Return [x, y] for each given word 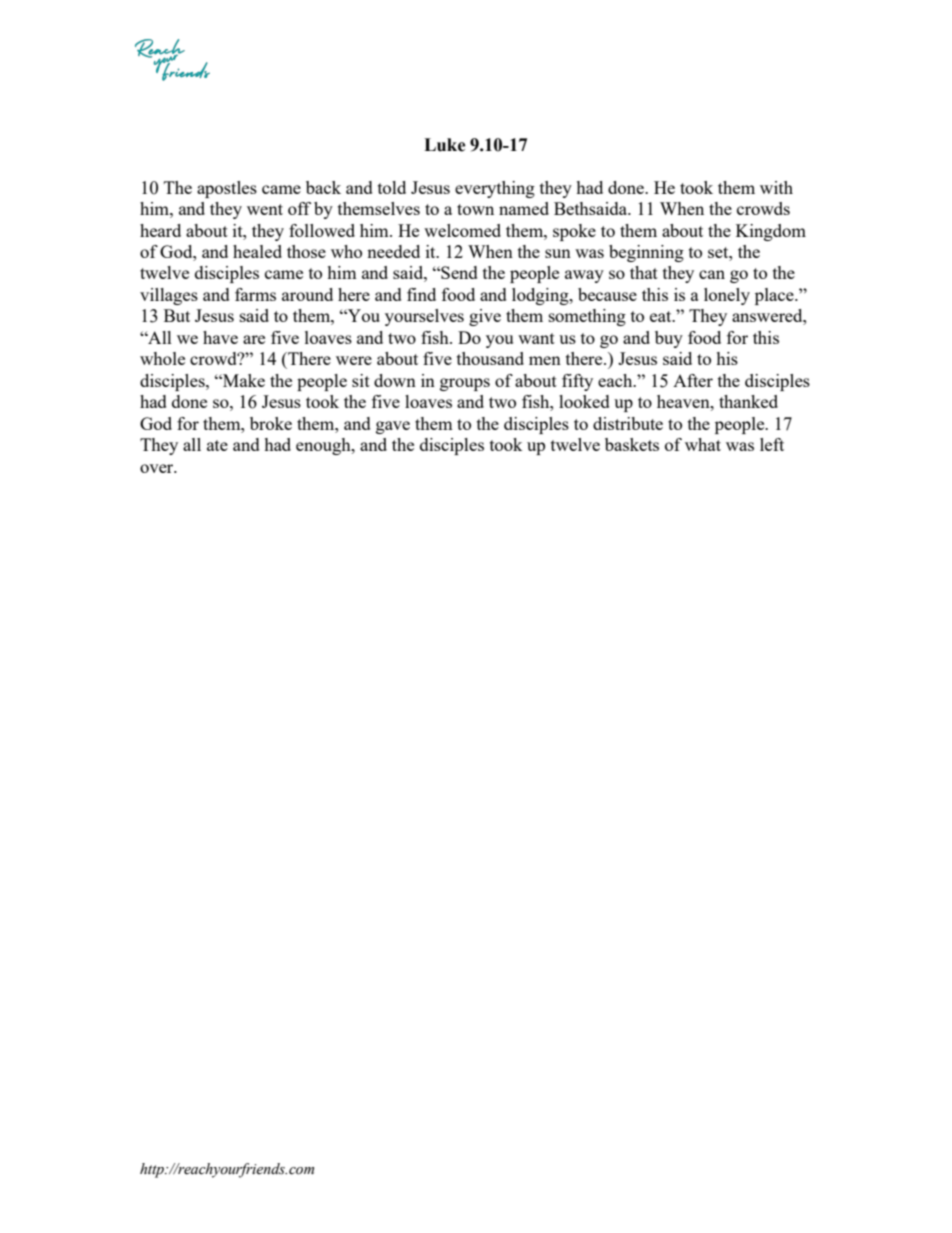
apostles [227, 189]
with [776, 187]
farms [255, 294]
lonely [727, 296]
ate [217, 445]
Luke [445, 145]
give [485, 317]
